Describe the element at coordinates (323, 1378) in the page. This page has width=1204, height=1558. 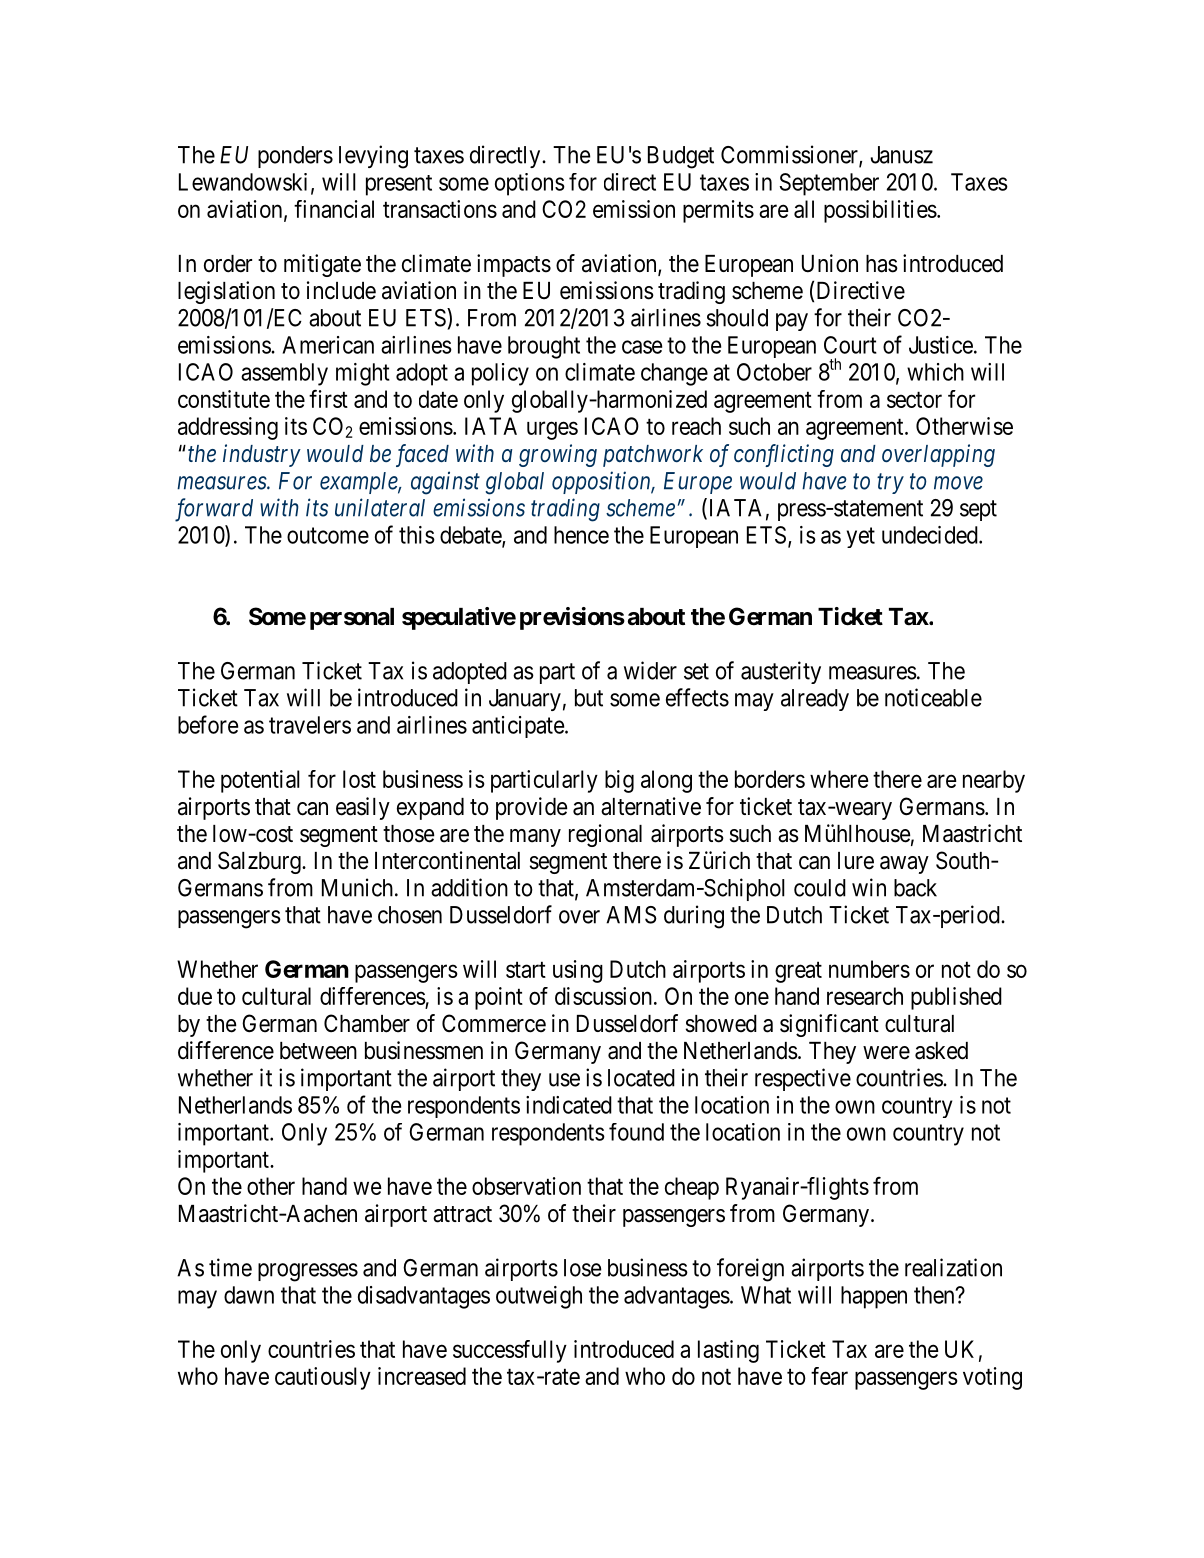
I see `cautiously` at that location.
